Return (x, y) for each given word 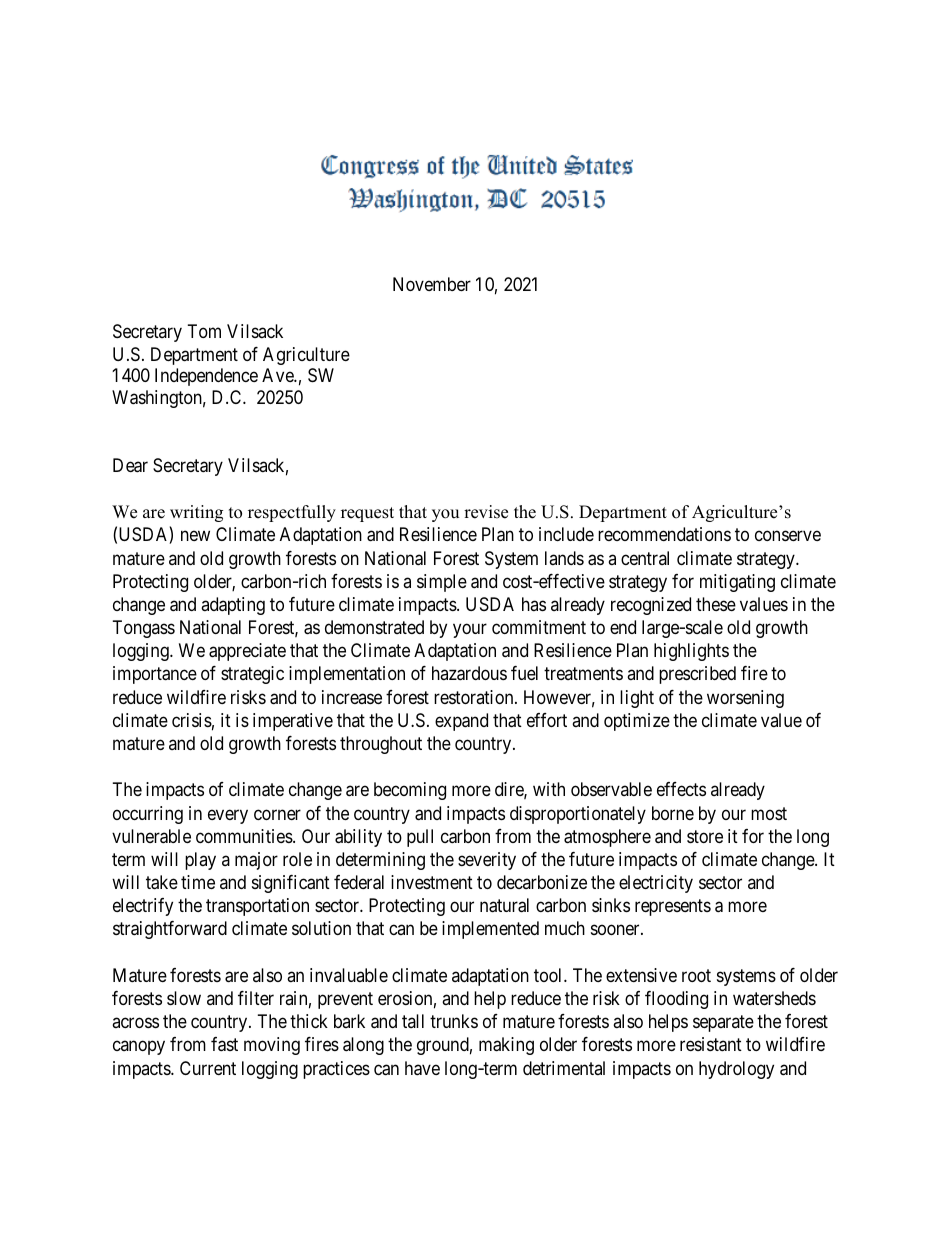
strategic (252, 675)
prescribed (697, 675)
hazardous (469, 673)
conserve (788, 536)
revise (486, 512)
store (705, 836)
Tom (204, 331)
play (200, 861)
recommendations (664, 534)
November (432, 284)
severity (487, 861)
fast (224, 1044)
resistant (711, 1044)
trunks (454, 1021)
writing (196, 513)
